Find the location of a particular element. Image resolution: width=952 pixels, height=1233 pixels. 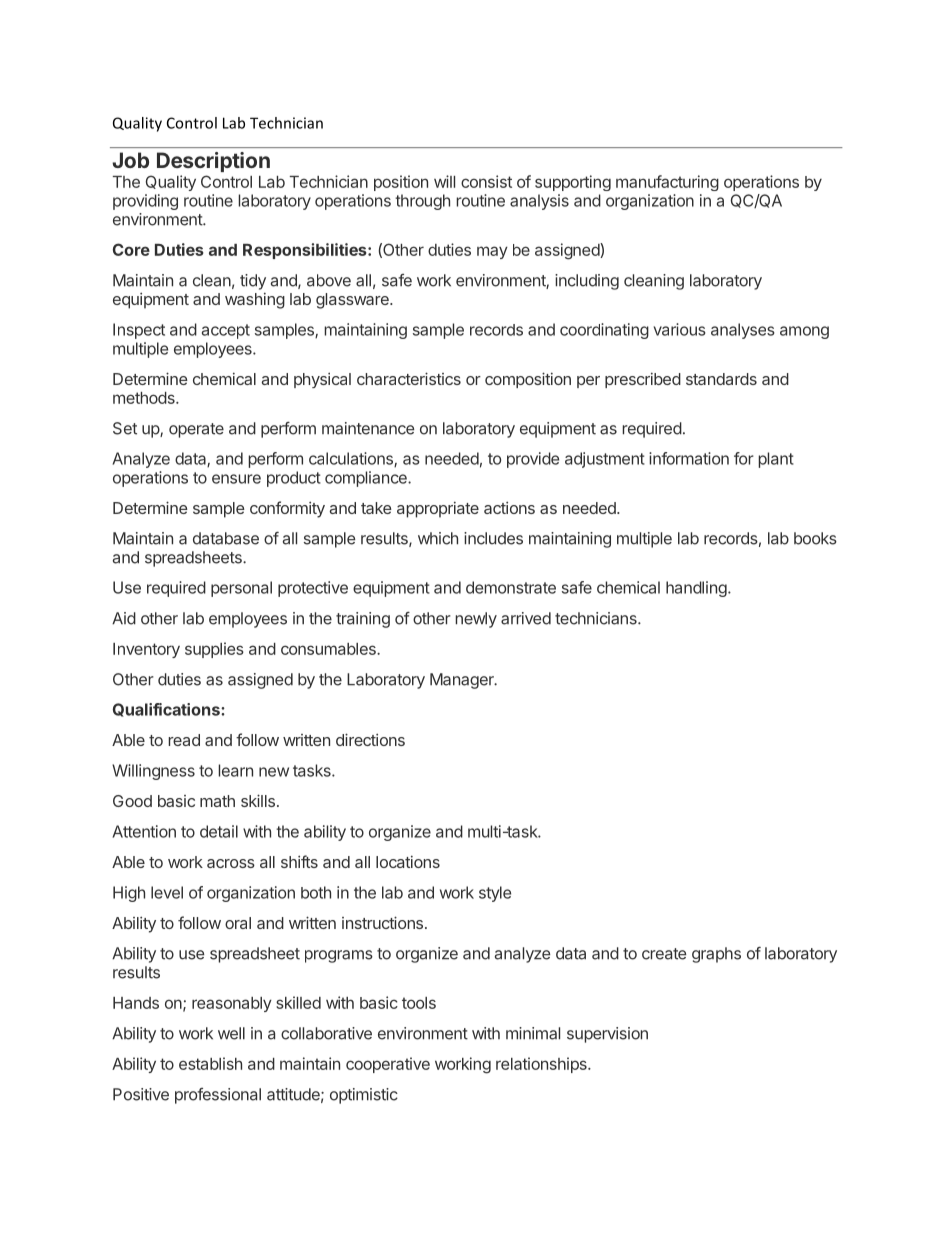

plant is located at coordinates (776, 460).
